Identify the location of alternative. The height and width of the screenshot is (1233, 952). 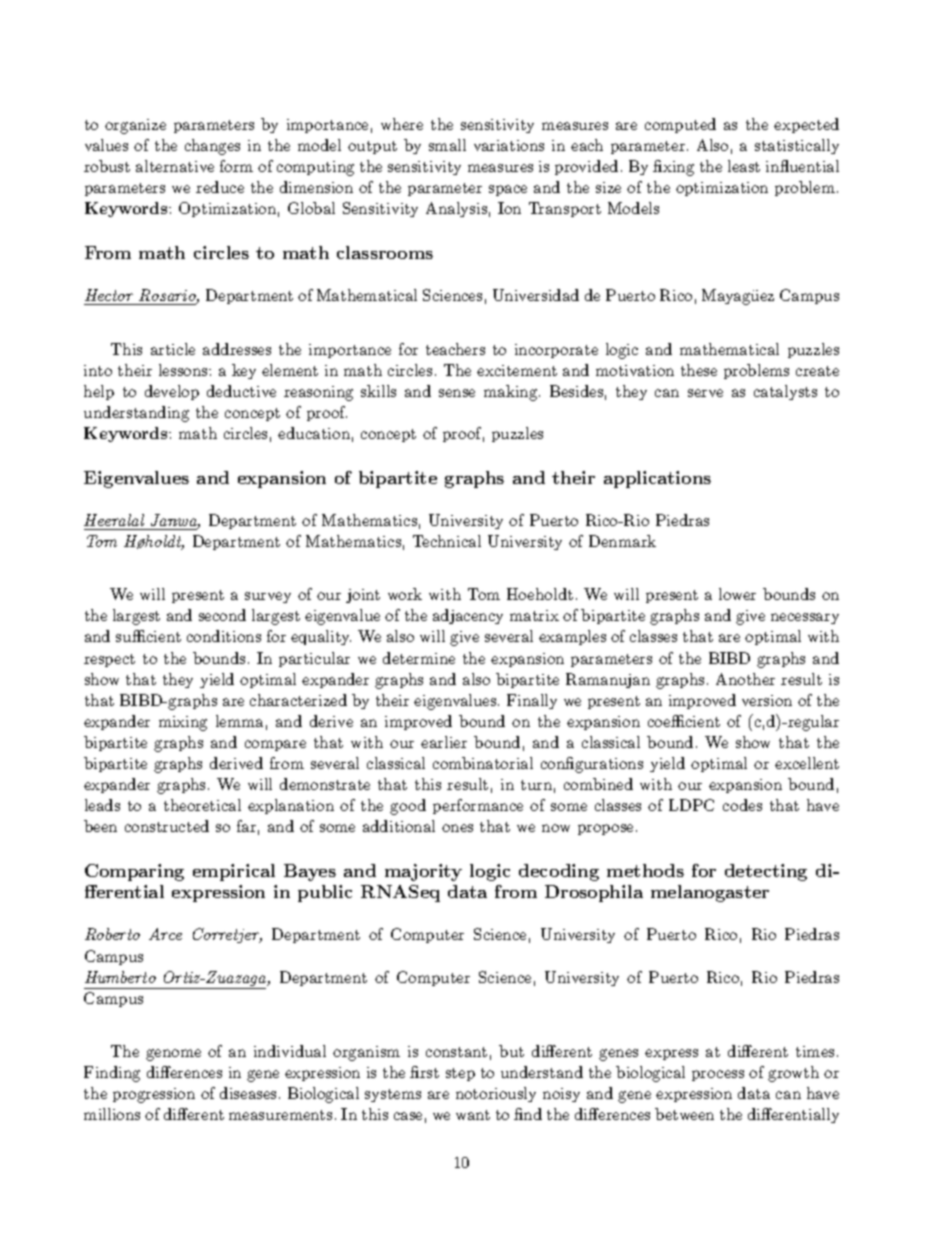
(175, 166).
